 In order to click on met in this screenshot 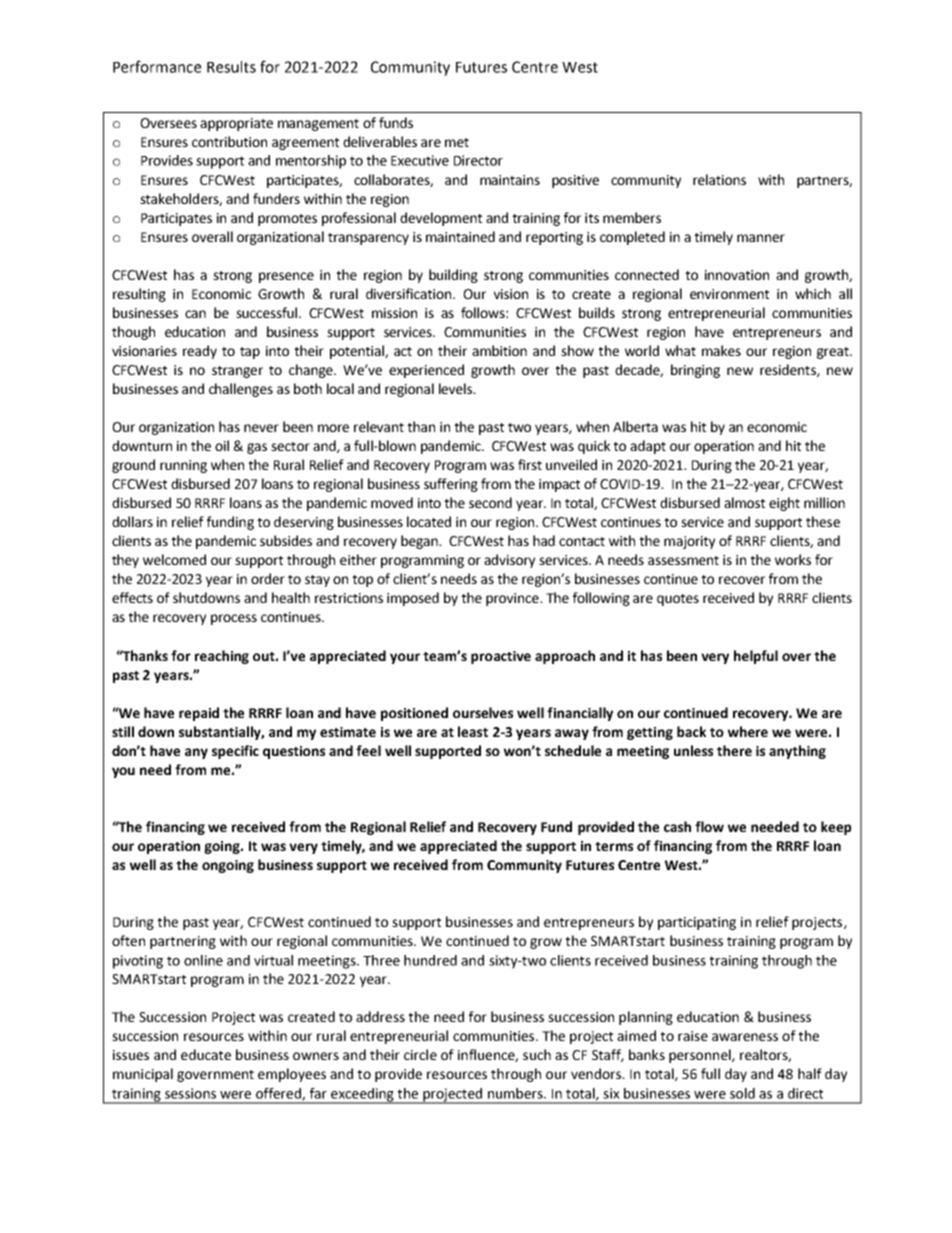, I will do `click(457, 142)`.
